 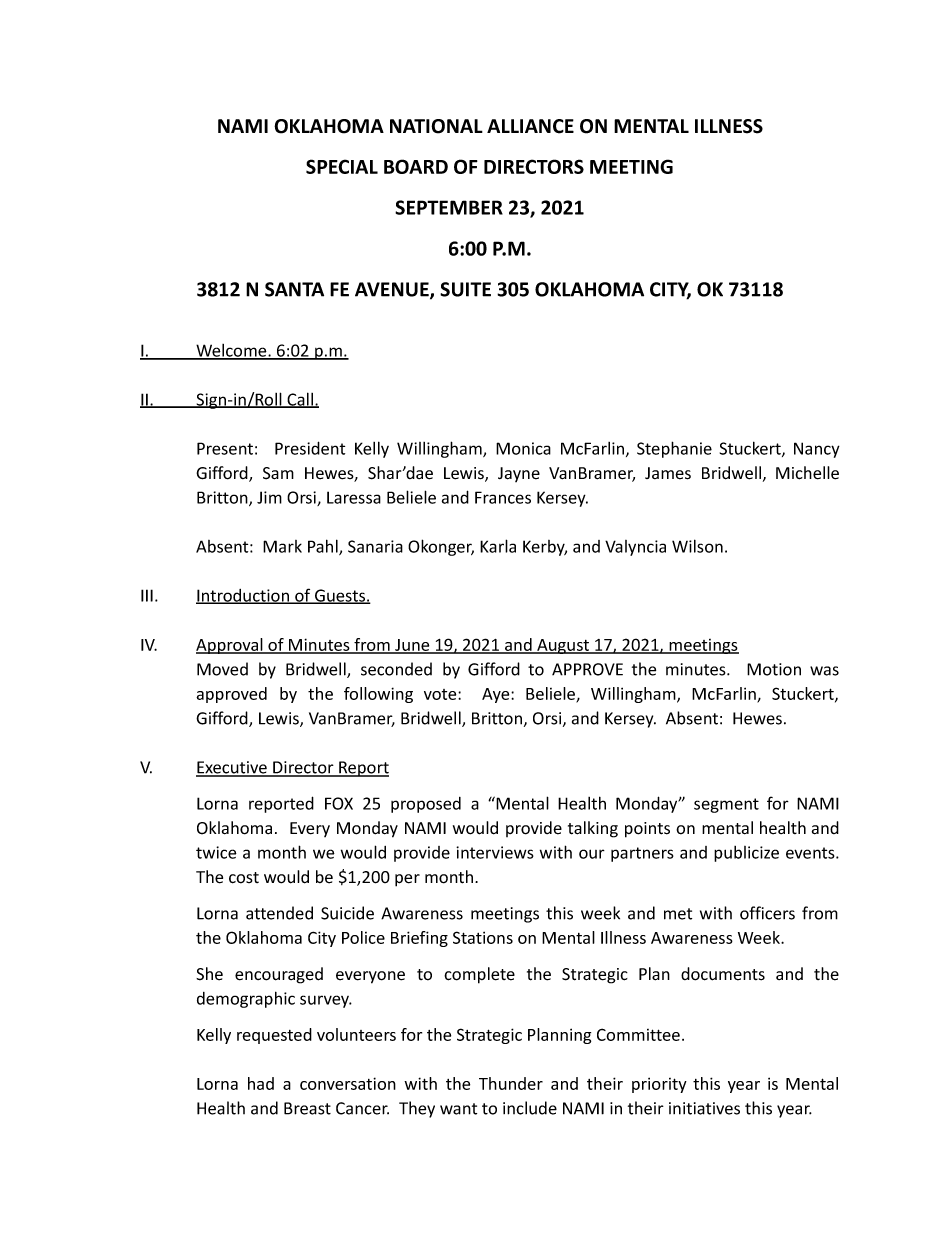 What do you see at coordinates (519, 474) in the page?
I see `Jayne` at bounding box center [519, 474].
